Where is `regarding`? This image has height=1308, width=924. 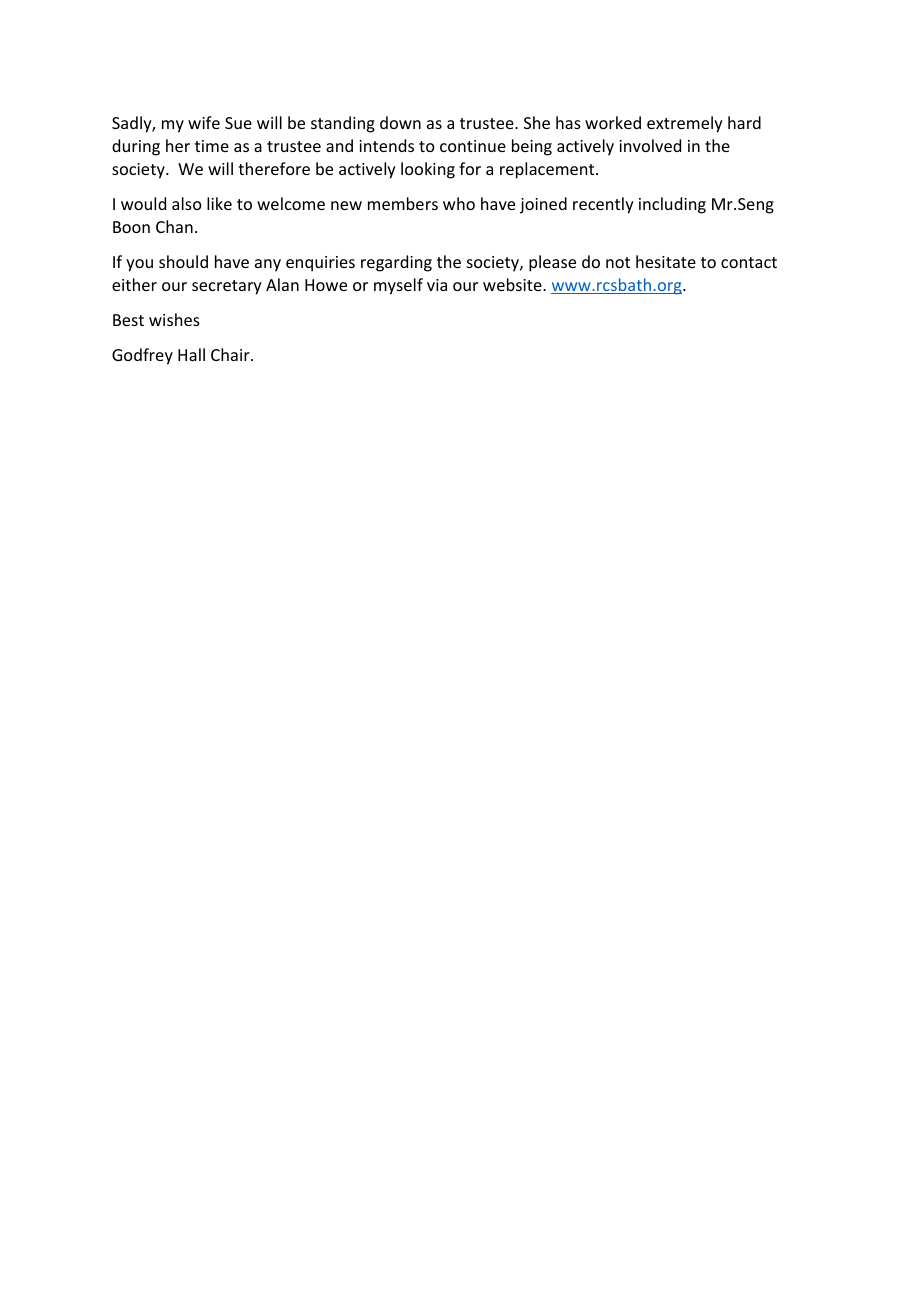 regarding is located at coordinates (396, 263).
